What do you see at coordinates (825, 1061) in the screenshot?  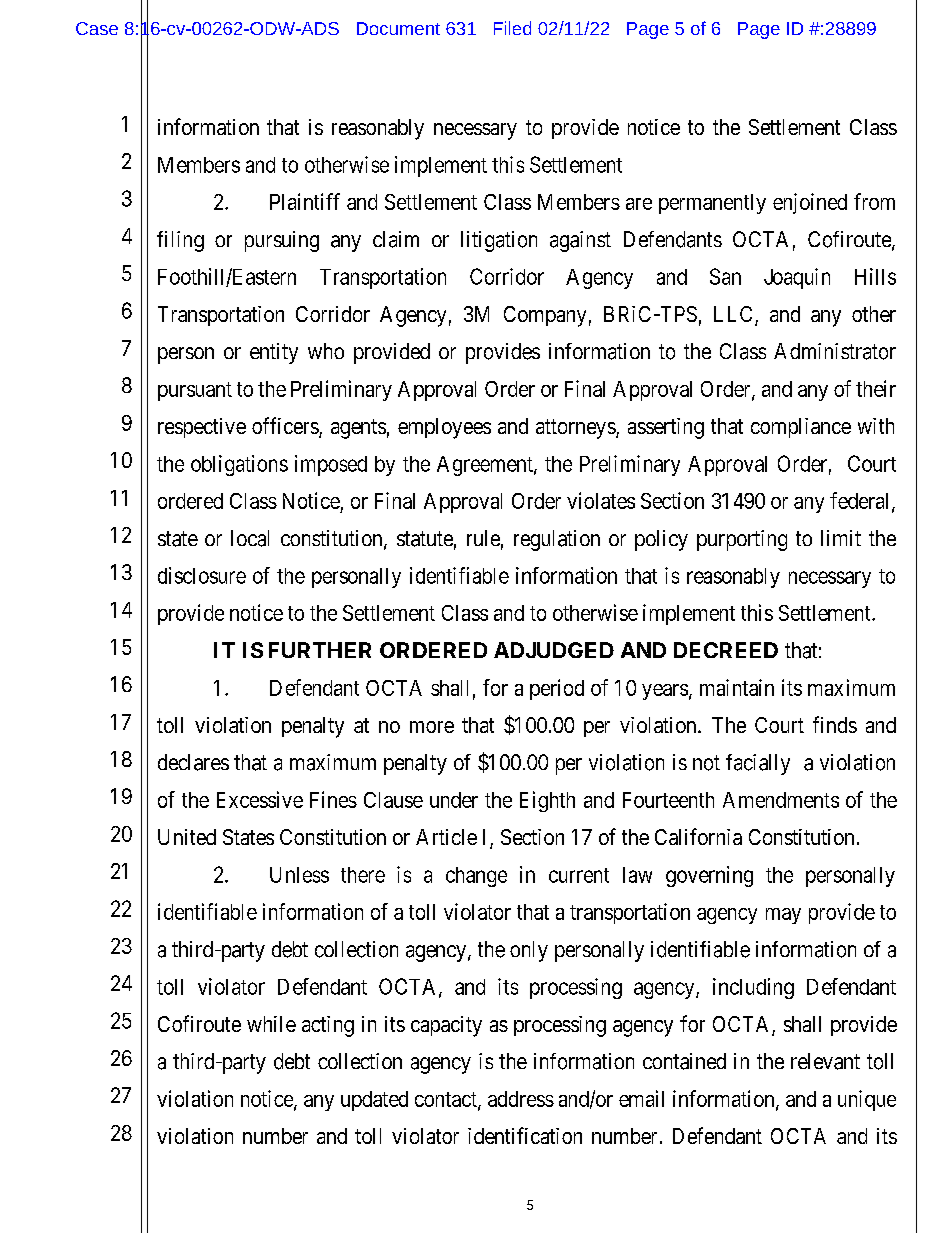 I see `relevant` at bounding box center [825, 1061].
